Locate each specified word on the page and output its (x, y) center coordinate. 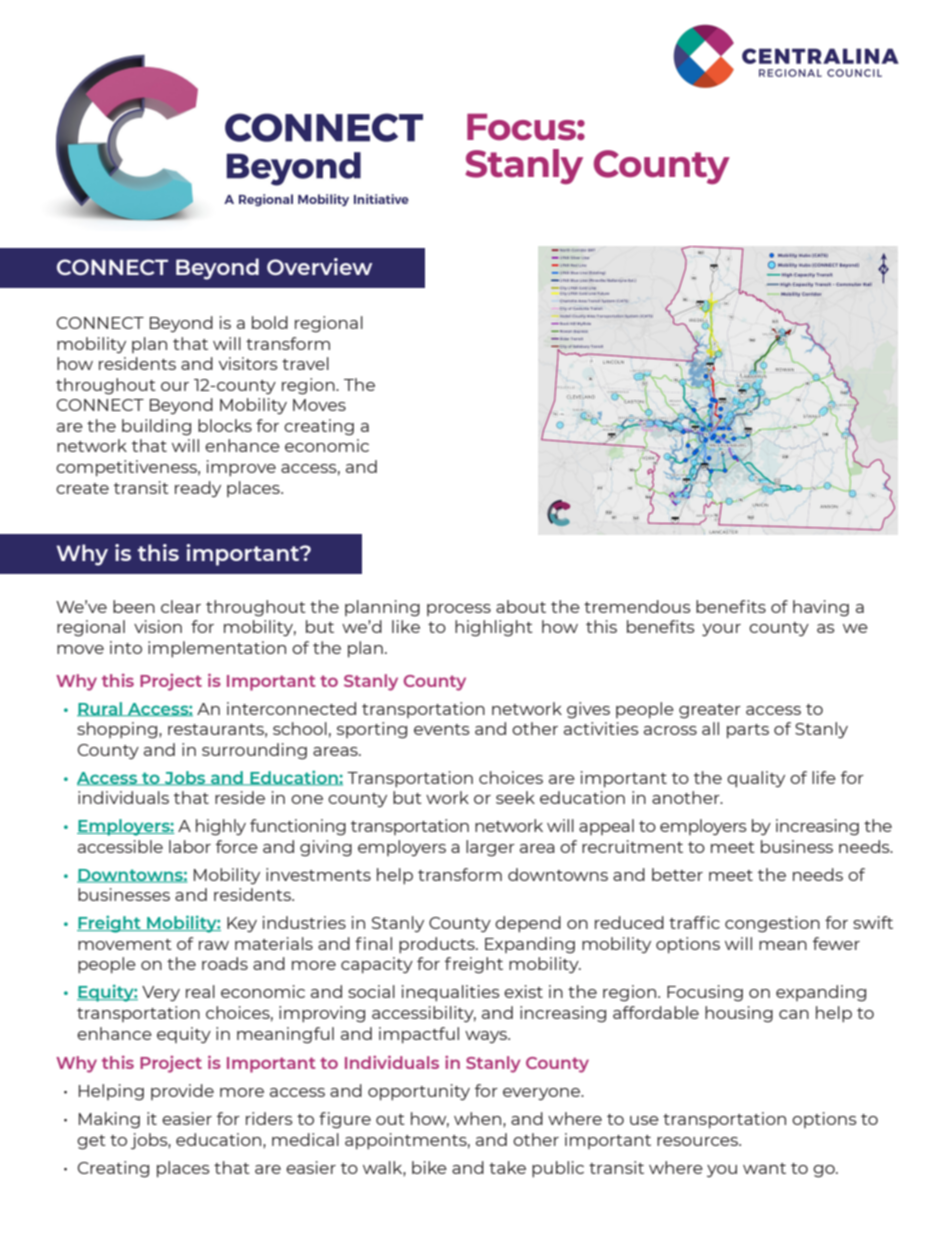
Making (109, 1120)
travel (305, 363)
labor (190, 846)
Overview (319, 266)
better (677, 874)
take (507, 1167)
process (459, 610)
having (821, 608)
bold (270, 322)
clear (181, 606)
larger (490, 848)
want (764, 1168)
